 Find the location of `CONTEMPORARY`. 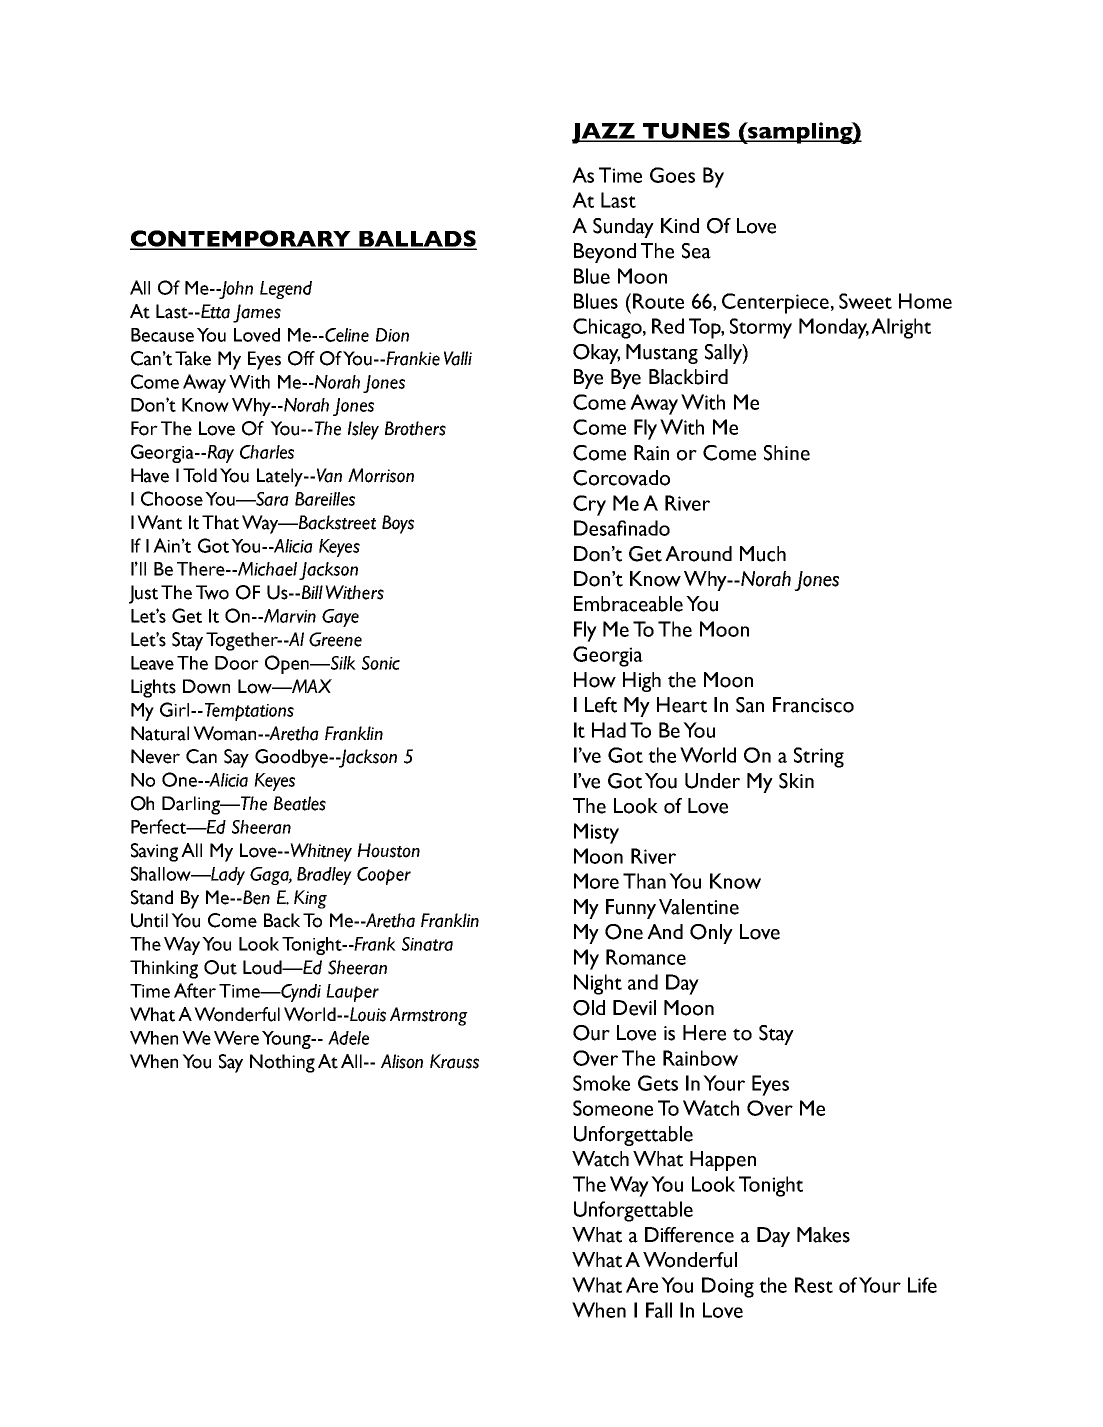

CONTEMPORARY is located at coordinates (241, 239).
